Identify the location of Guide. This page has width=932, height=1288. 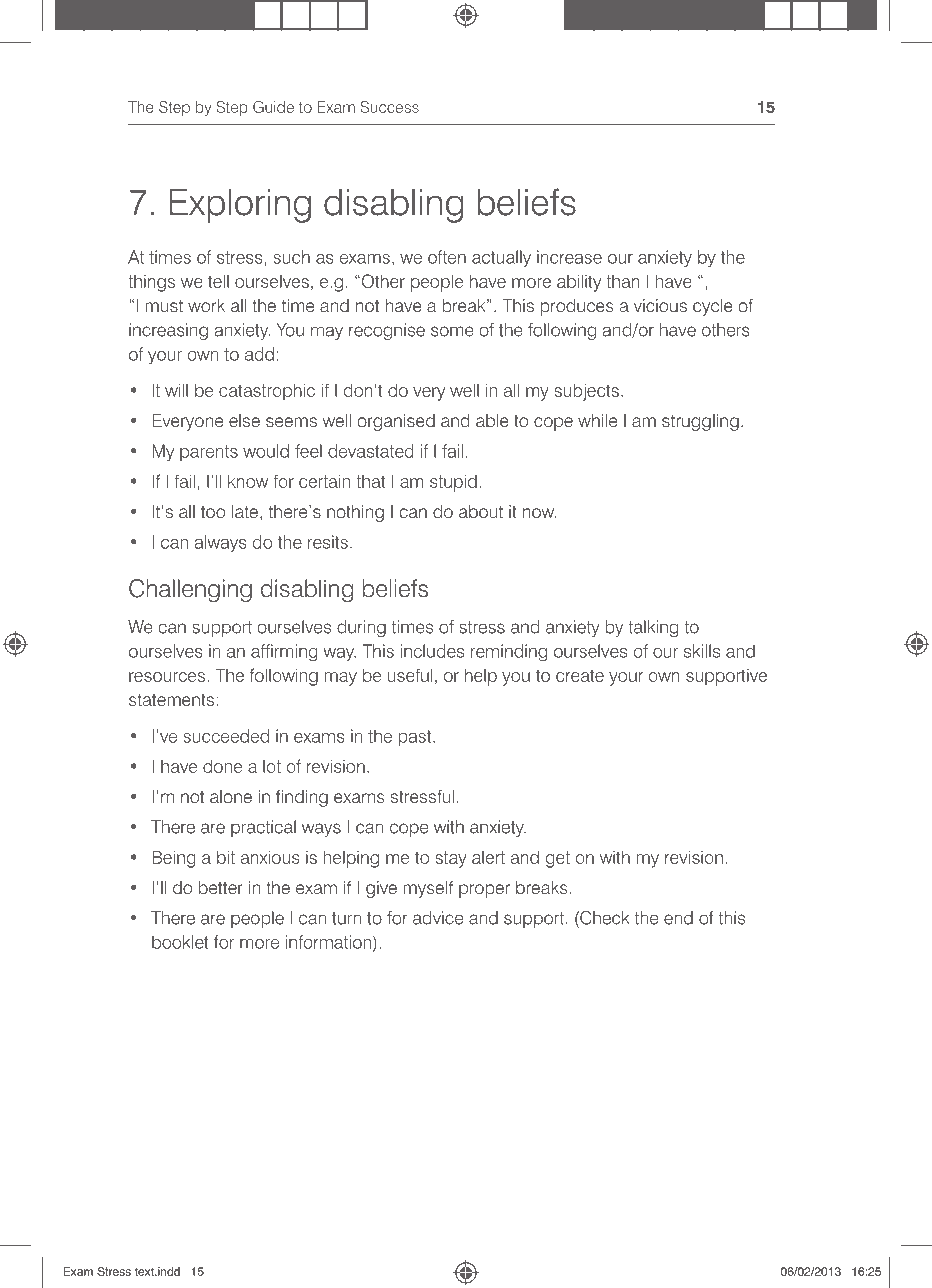
(273, 107).
